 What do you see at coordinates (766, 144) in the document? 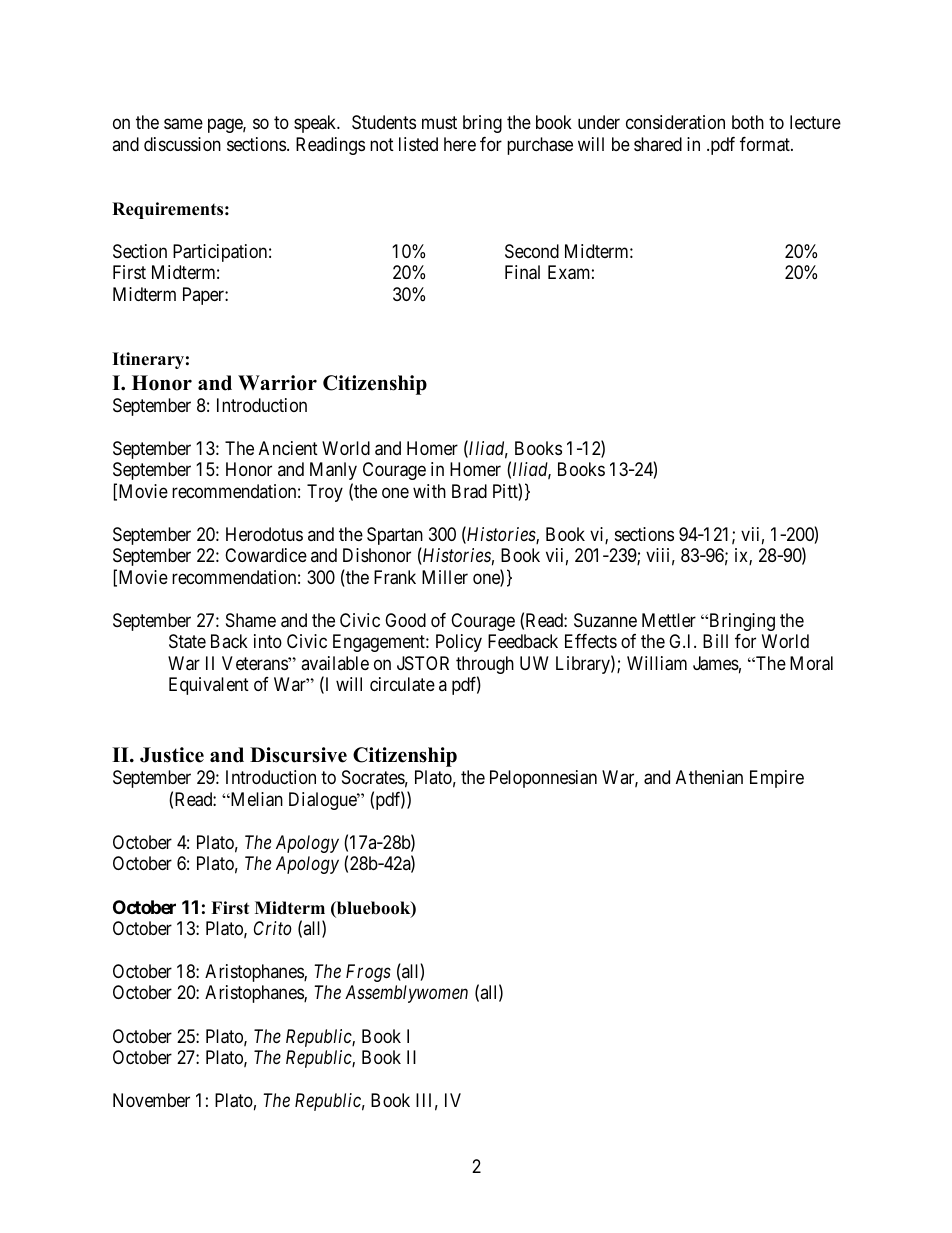
I see `format` at bounding box center [766, 144].
